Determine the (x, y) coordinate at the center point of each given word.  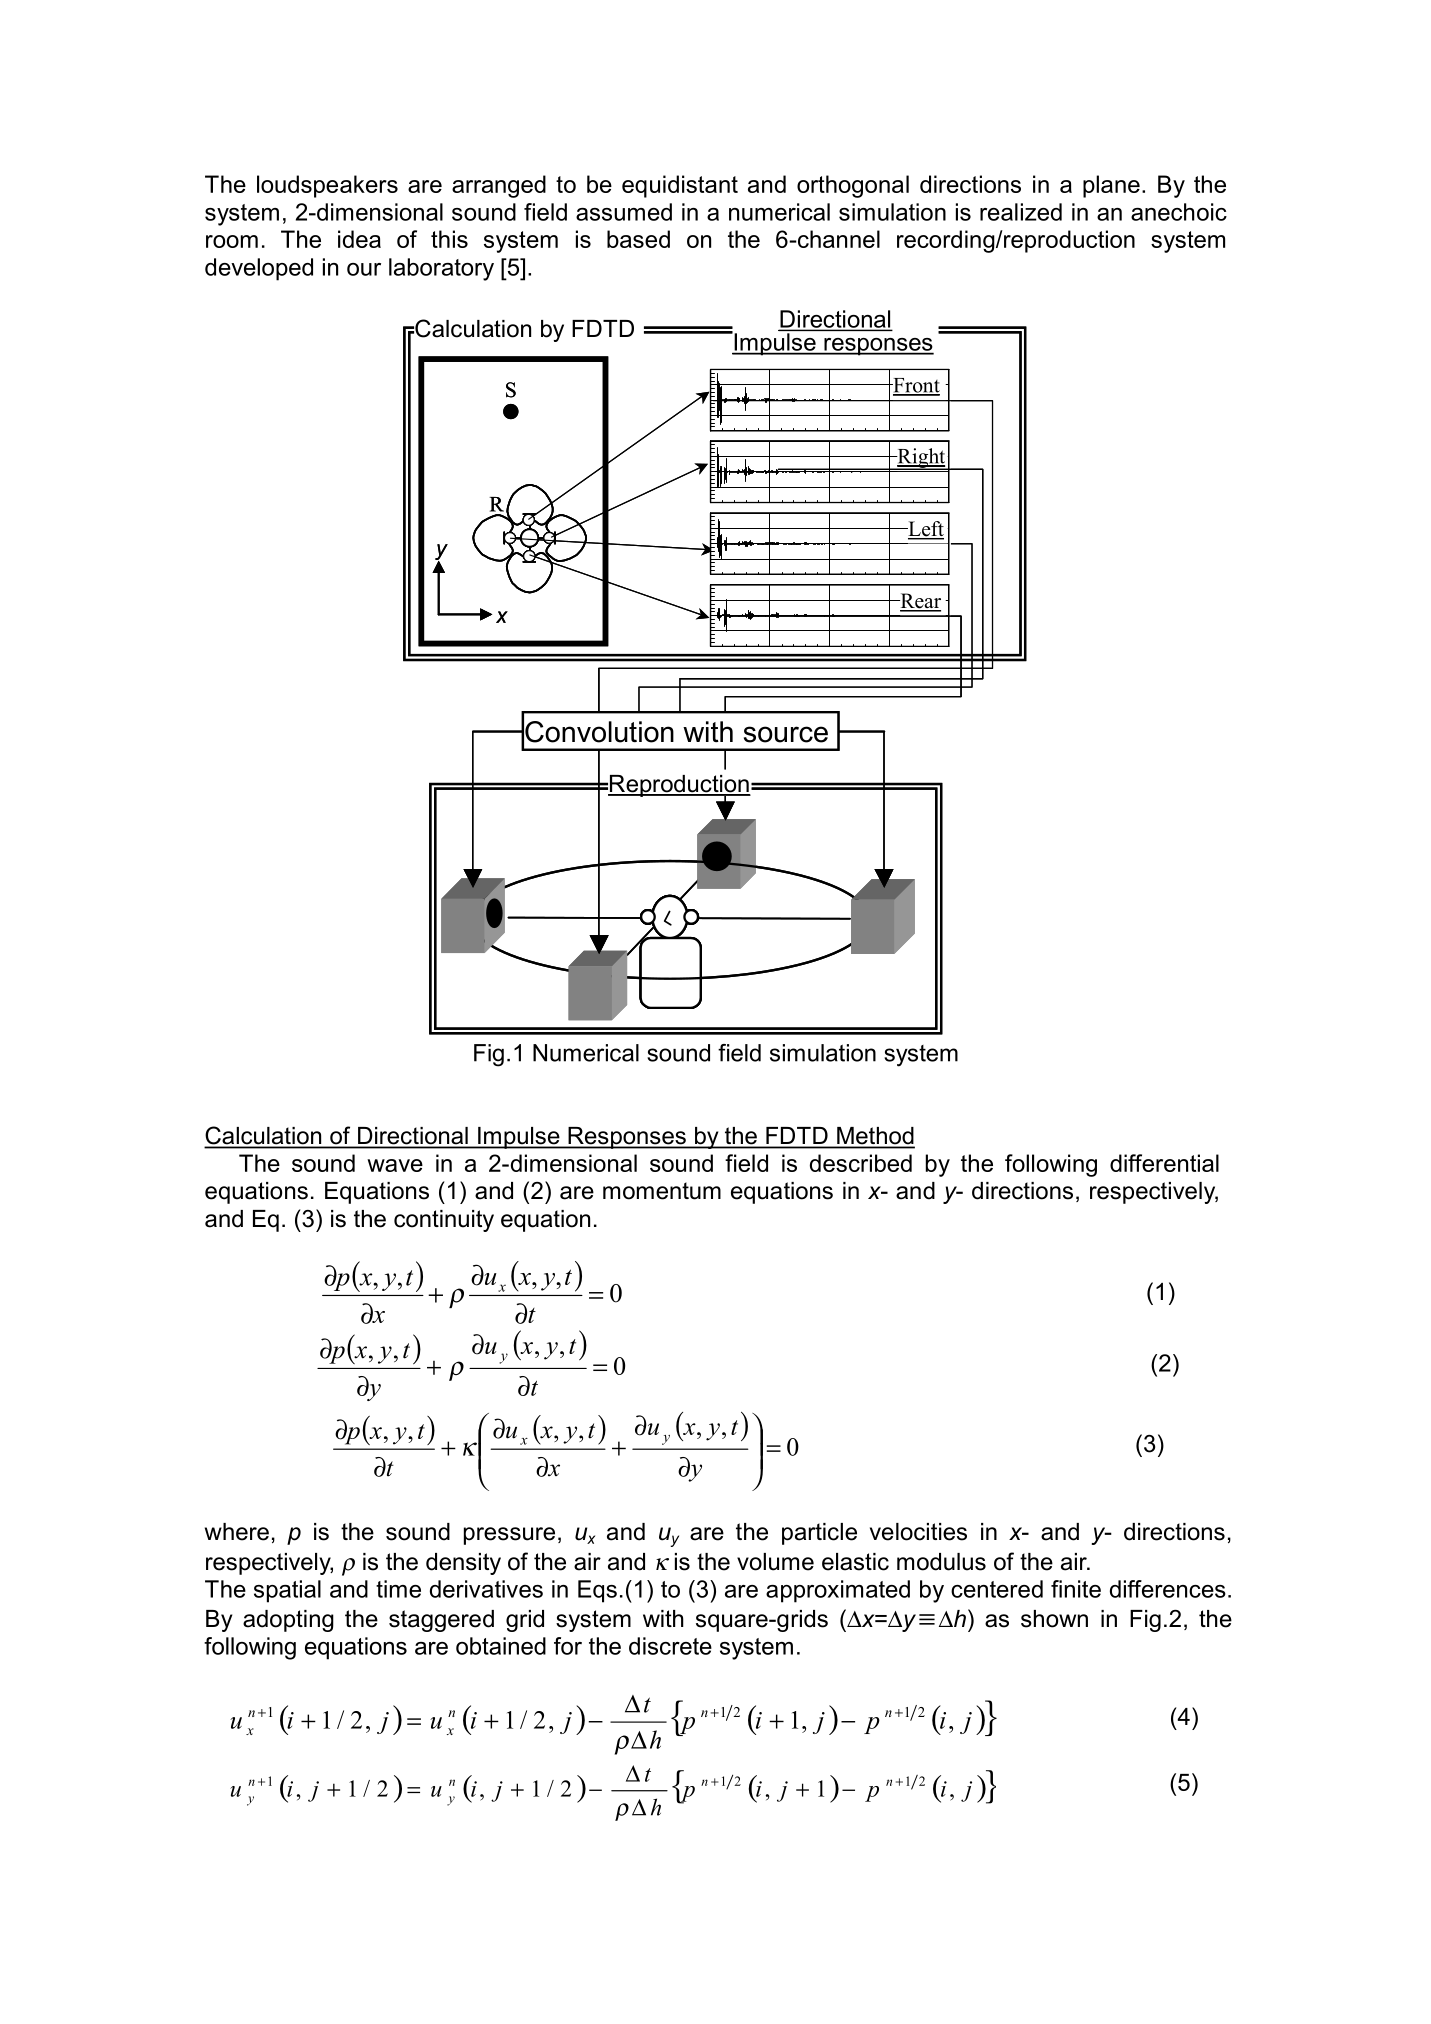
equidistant (680, 186)
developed (259, 269)
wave (395, 1165)
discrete (670, 1646)
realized (1021, 212)
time (398, 1589)
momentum (662, 1191)
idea (359, 239)
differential (1164, 1163)
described (861, 1163)
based (638, 239)
